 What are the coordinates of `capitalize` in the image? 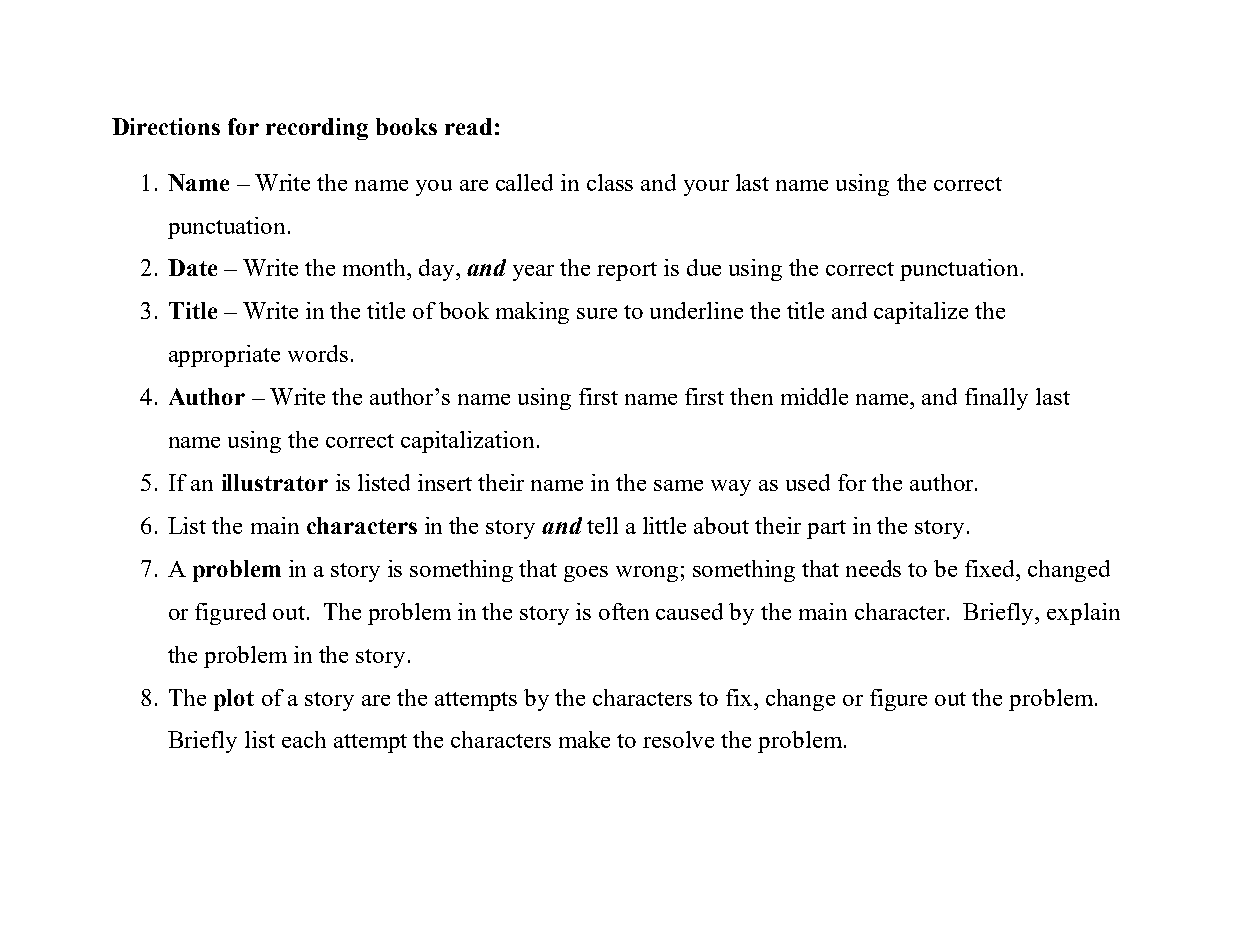 It's located at (921, 313).
